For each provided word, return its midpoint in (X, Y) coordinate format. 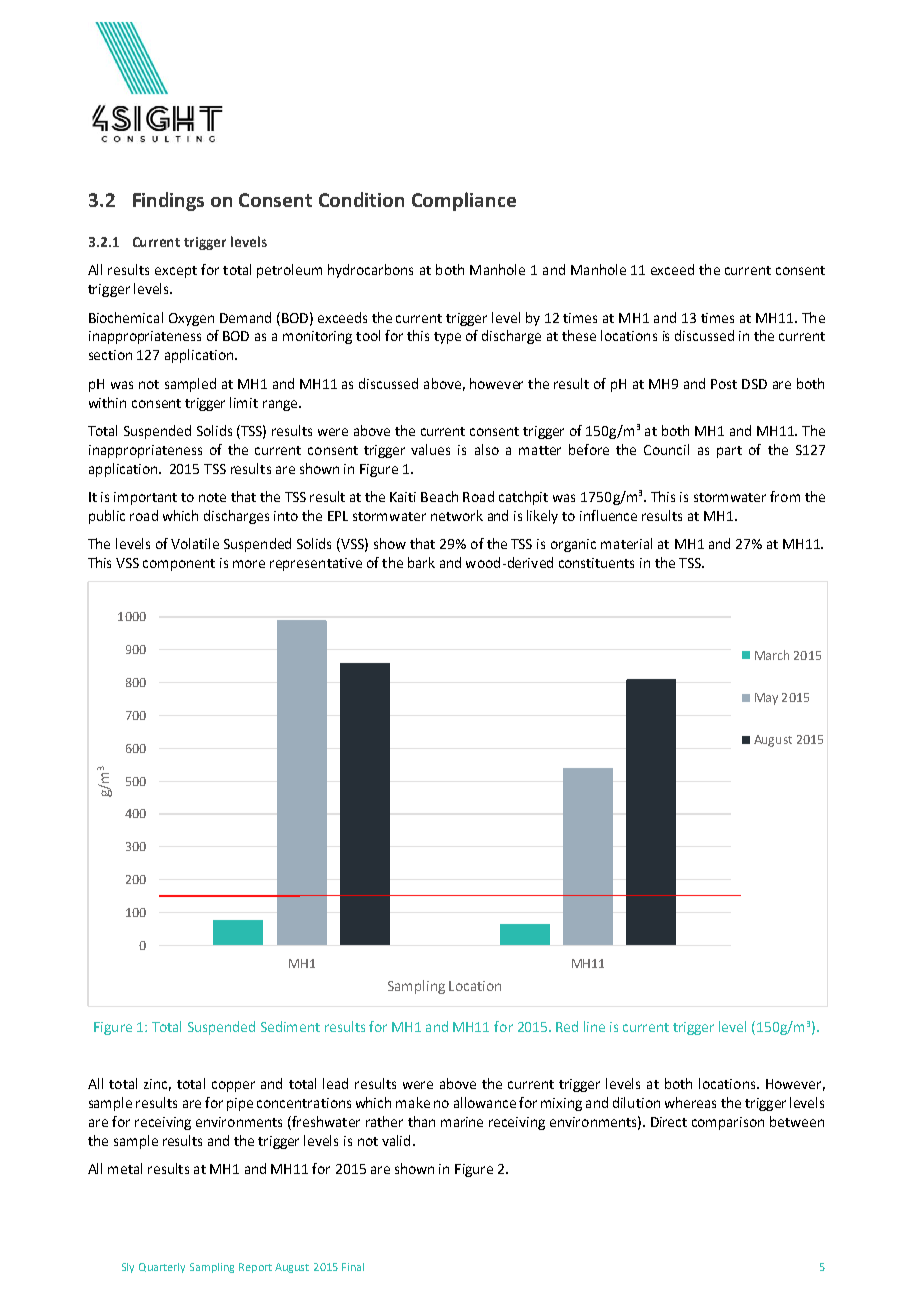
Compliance (464, 201)
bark (421, 562)
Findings (168, 201)
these (579, 335)
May (766, 699)
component (179, 565)
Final (353, 1267)
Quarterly (162, 1268)
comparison (728, 1123)
